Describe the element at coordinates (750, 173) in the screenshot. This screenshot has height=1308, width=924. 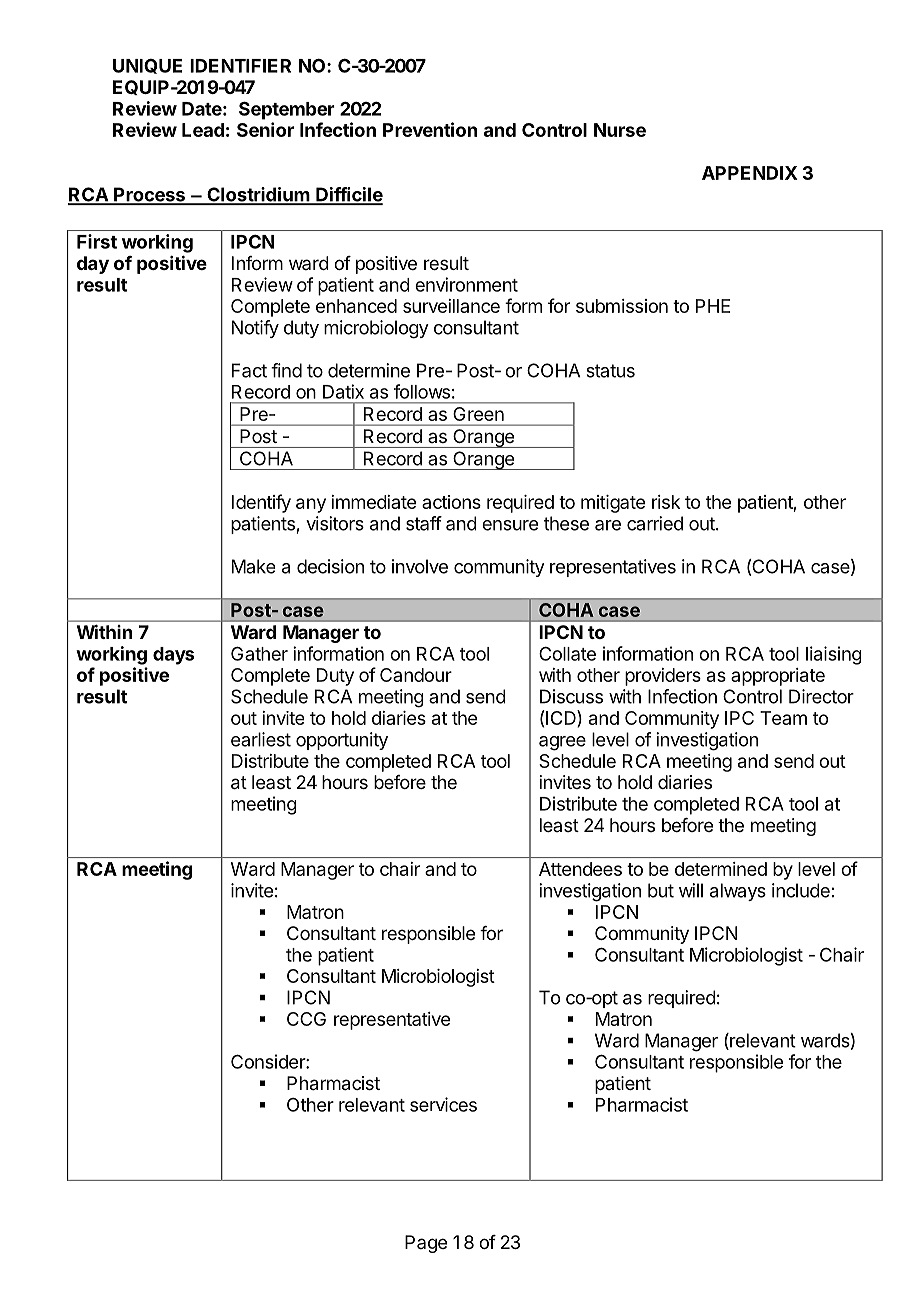
I see `APPENDIX` at that location.
